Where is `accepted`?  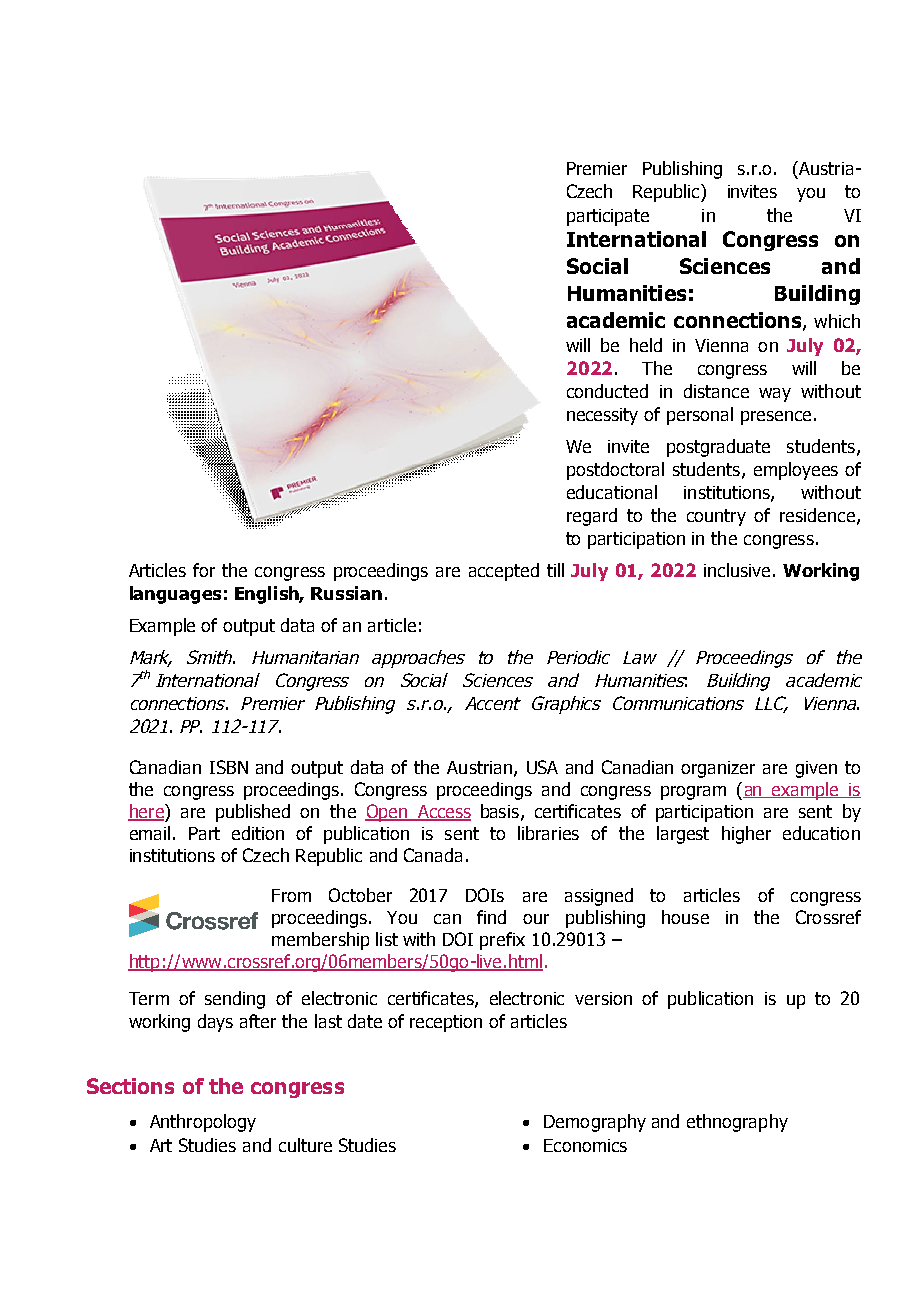
accepted is located at coordinates (504, 572).
